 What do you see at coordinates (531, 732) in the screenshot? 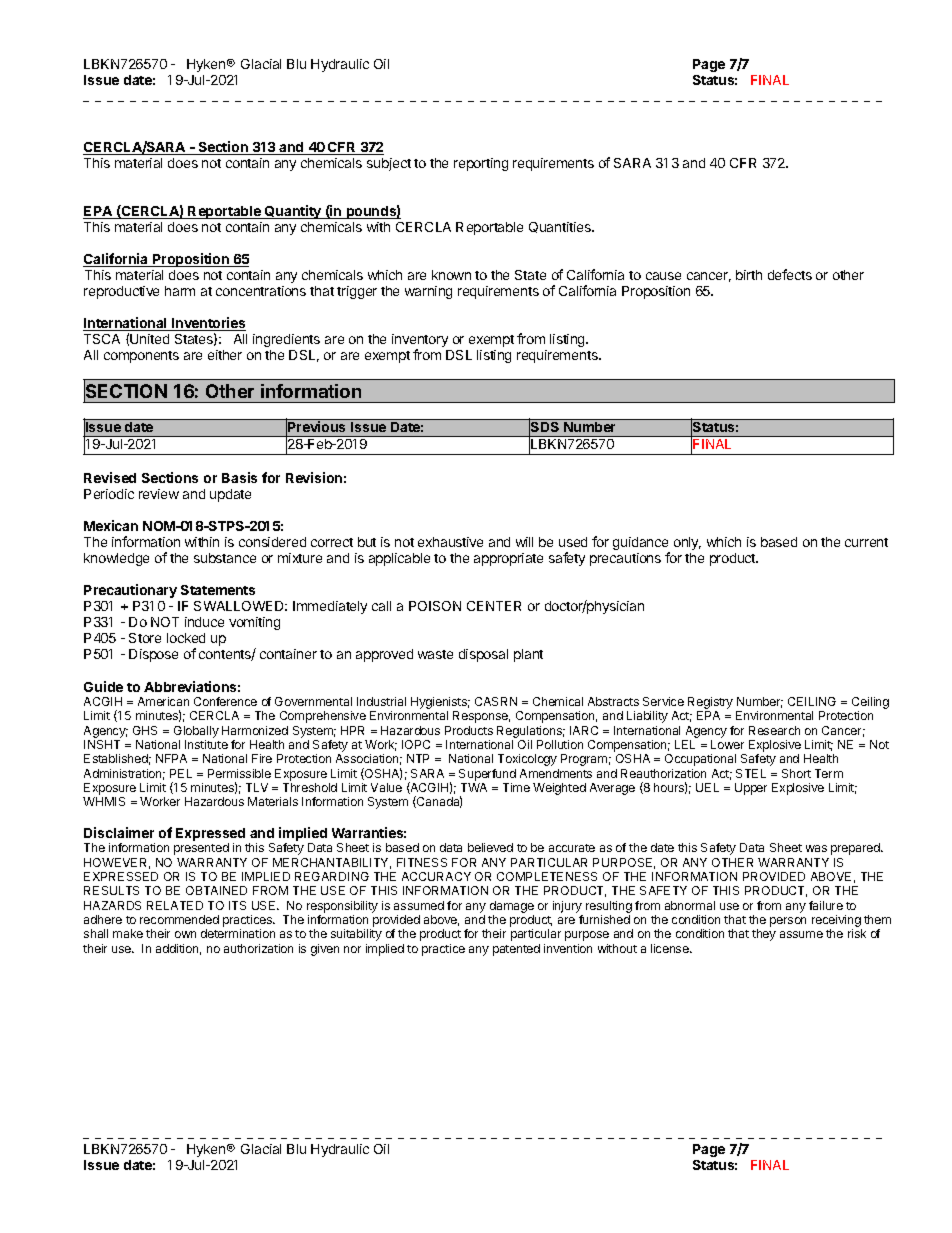
I see `Regulations` at bounding box center [531, 732].
